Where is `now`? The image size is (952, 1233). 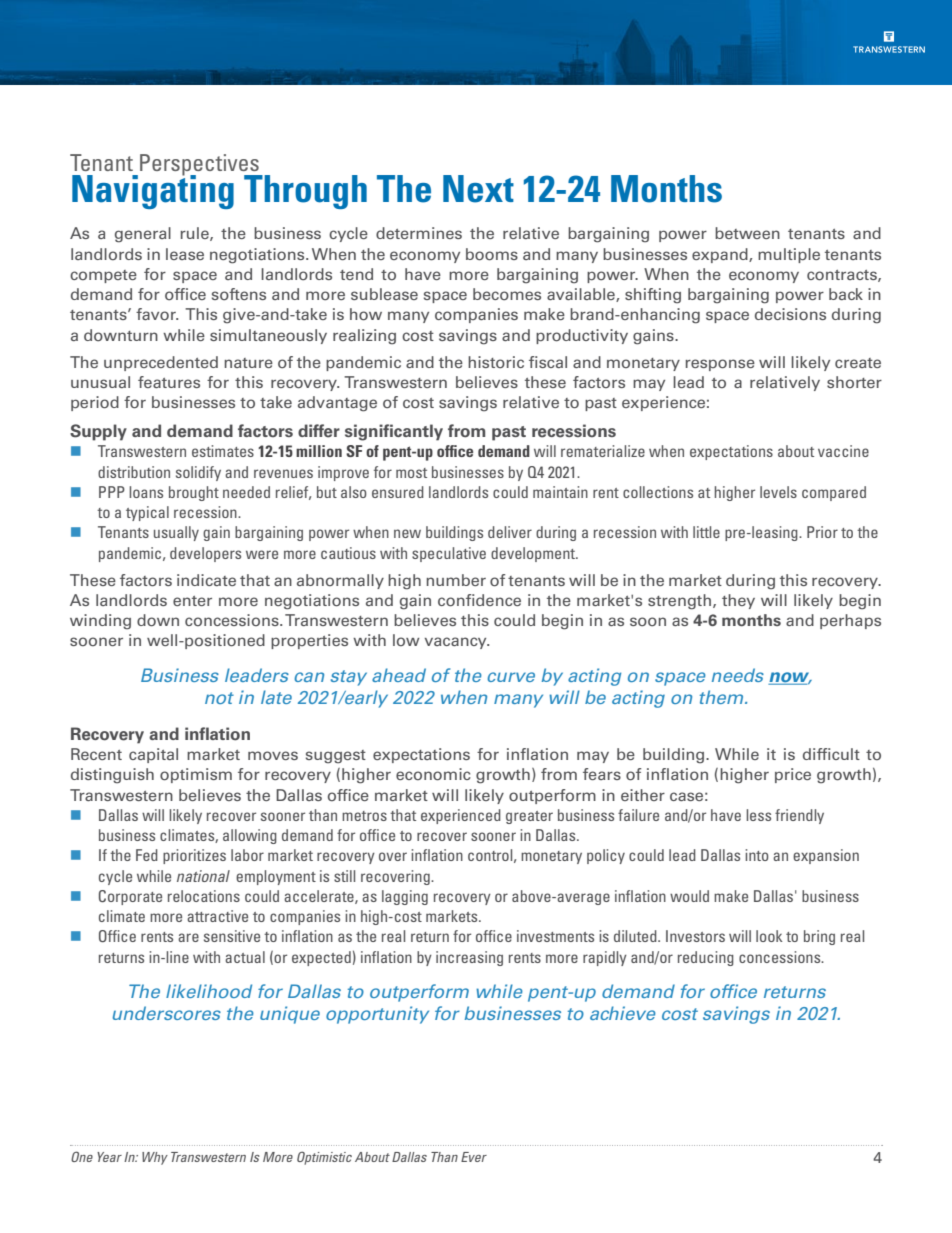 now is located at coordinates (790, 678).
